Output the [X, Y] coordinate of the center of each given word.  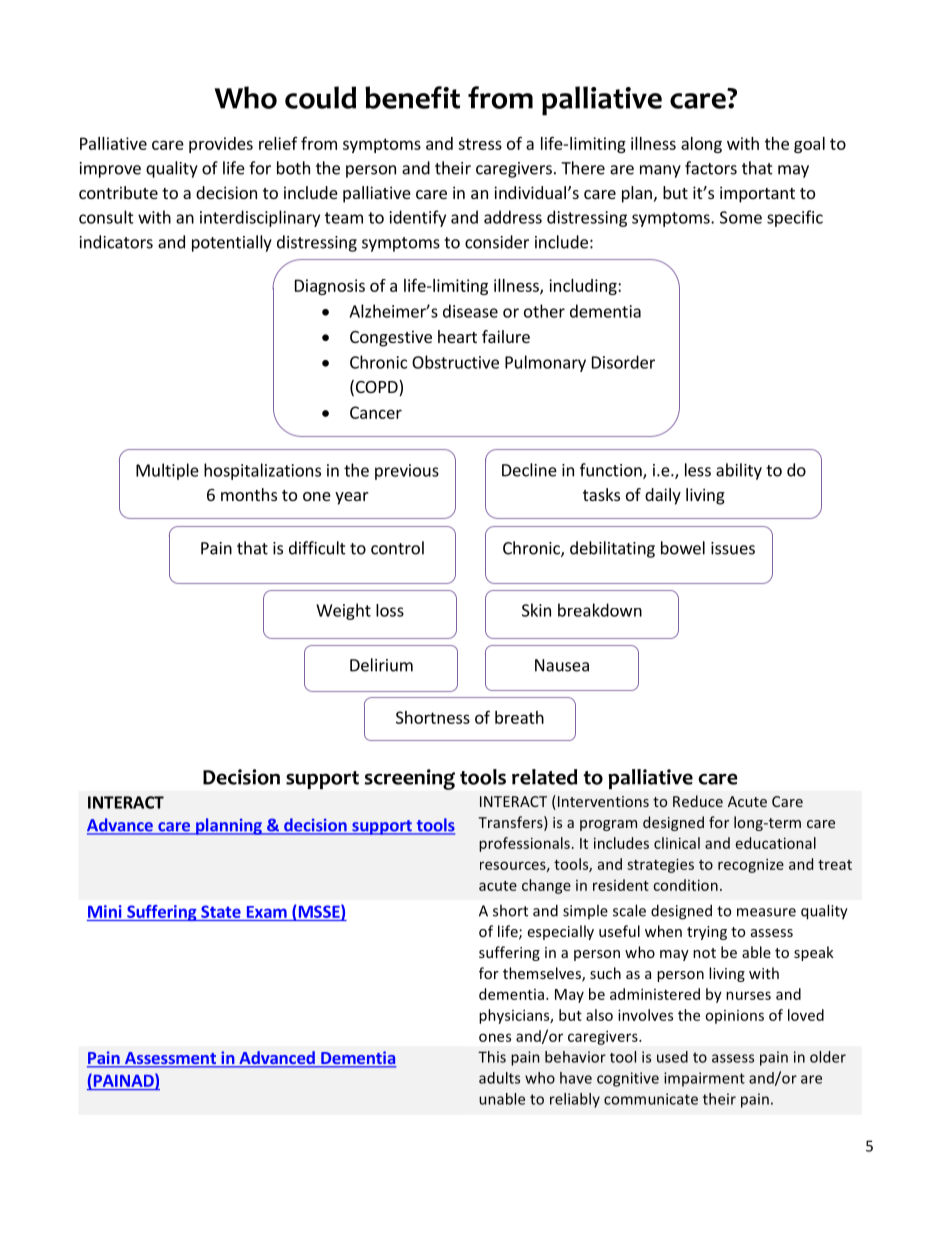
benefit [412, 97]
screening [410, 779]
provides [221, 145]
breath [519, 717]
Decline [529, 470]
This [492, 1057]
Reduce [698, 801]
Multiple [167, 471]
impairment [704, 1079]
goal [809, 145]
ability [739, 471]
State [221, 911]
